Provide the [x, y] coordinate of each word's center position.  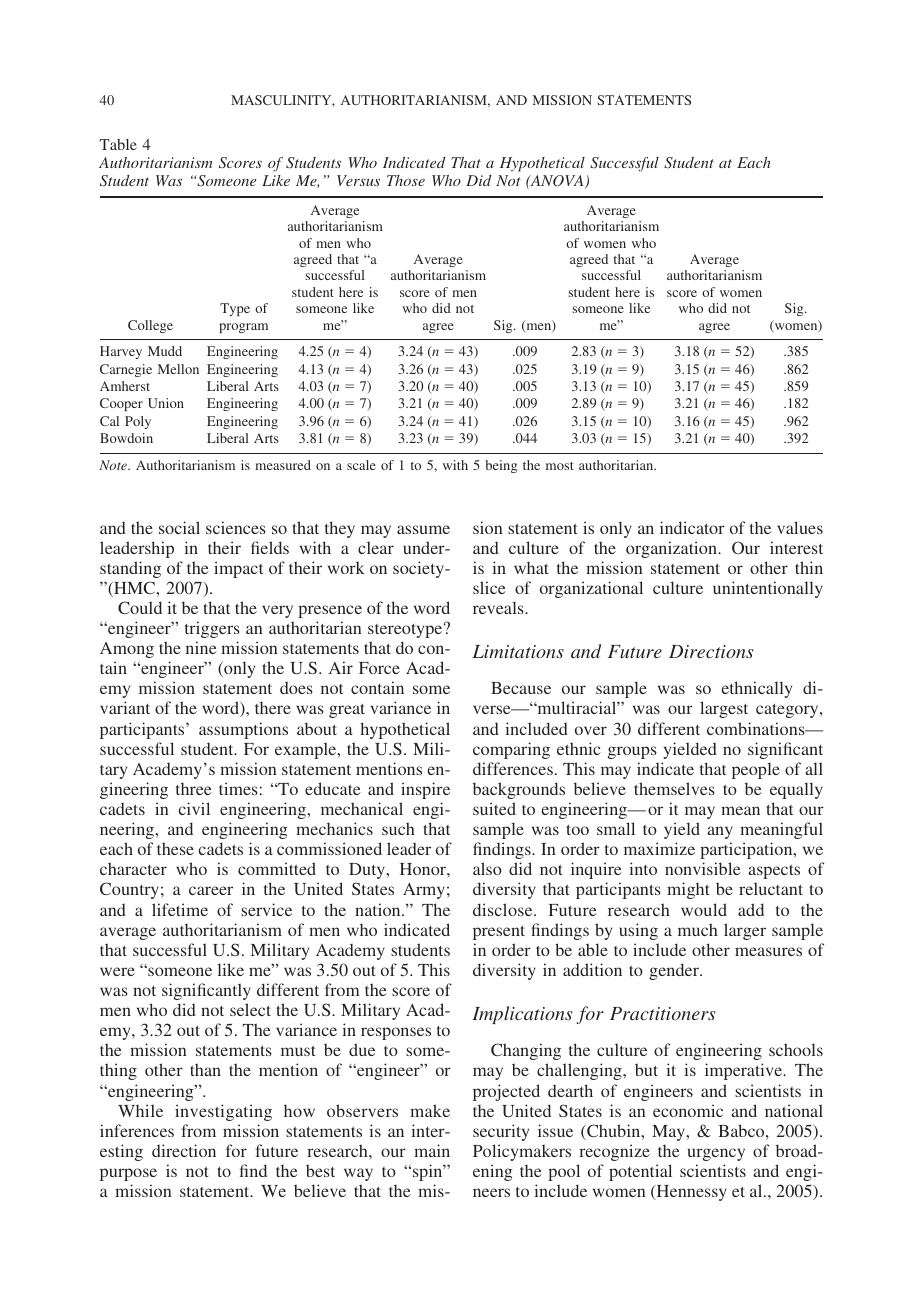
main [432, 1150]
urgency [716, 1154]
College [150, 326]
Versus [358, 180]
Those [406, 180]
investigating [223, 1112]
